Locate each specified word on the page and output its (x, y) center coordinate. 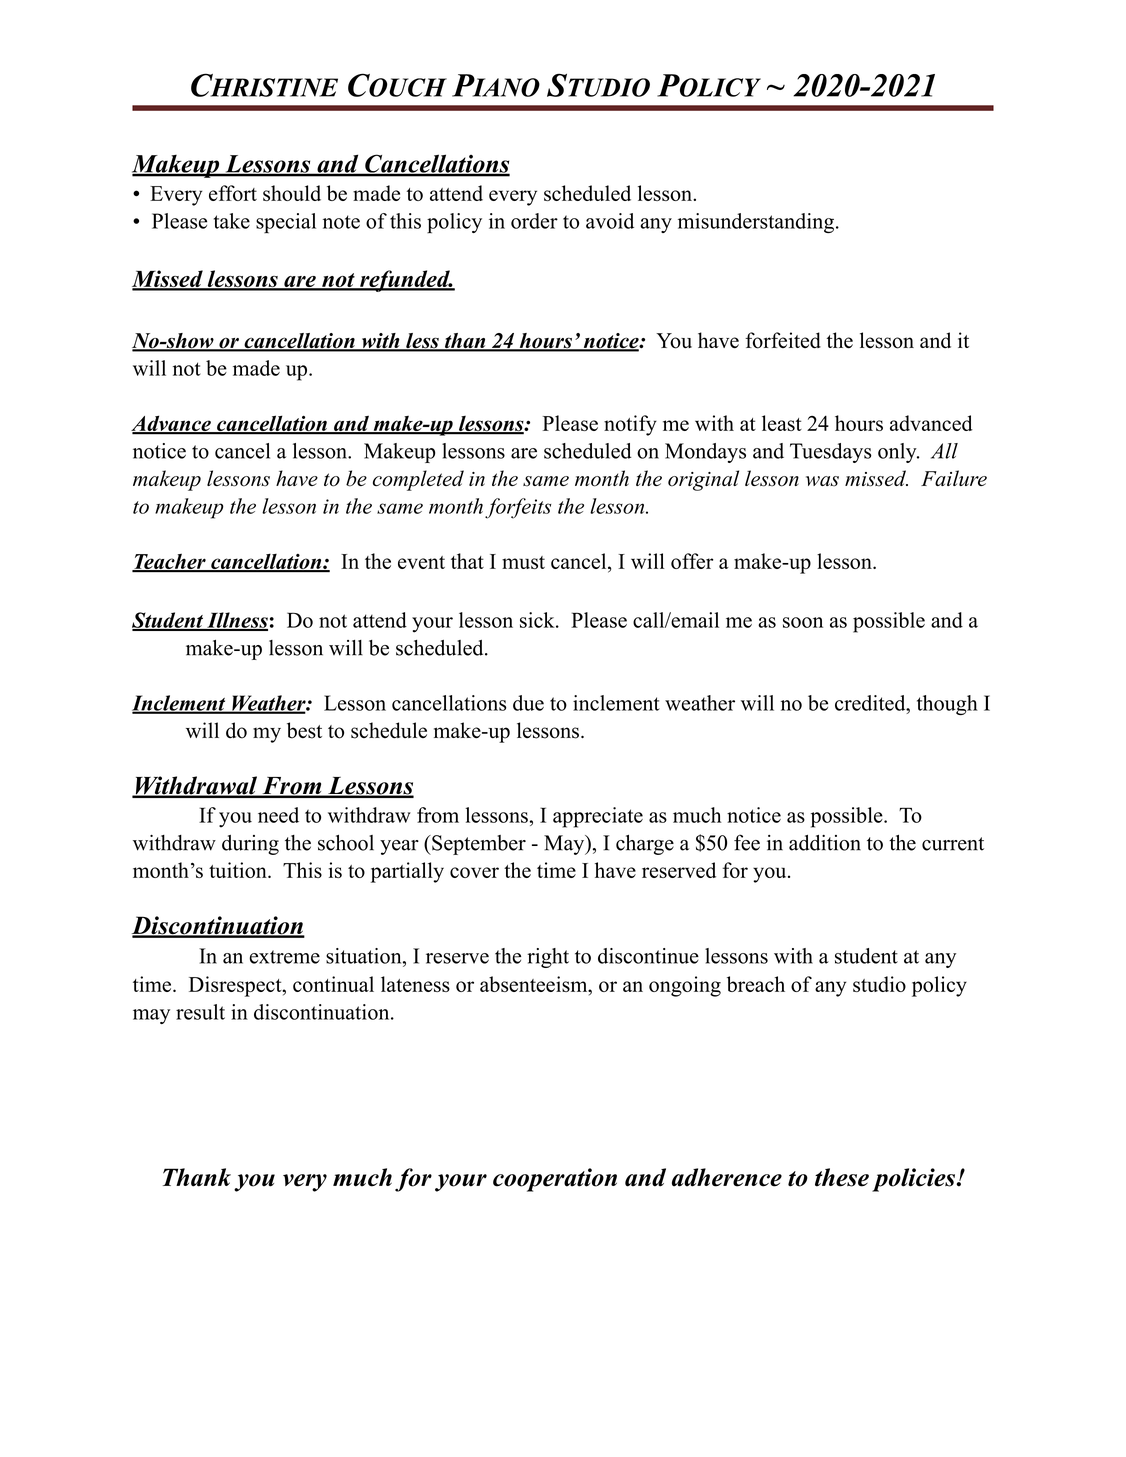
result (200, 1012)
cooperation (555, 1180)
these (842, 1177)
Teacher (170, 562)
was (822, 481)
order (534, 221)
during (250, 845)
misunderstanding (756, 223)
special (286, 223)
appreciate (598, 817)
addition (825, 843)
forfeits (518, 508)
